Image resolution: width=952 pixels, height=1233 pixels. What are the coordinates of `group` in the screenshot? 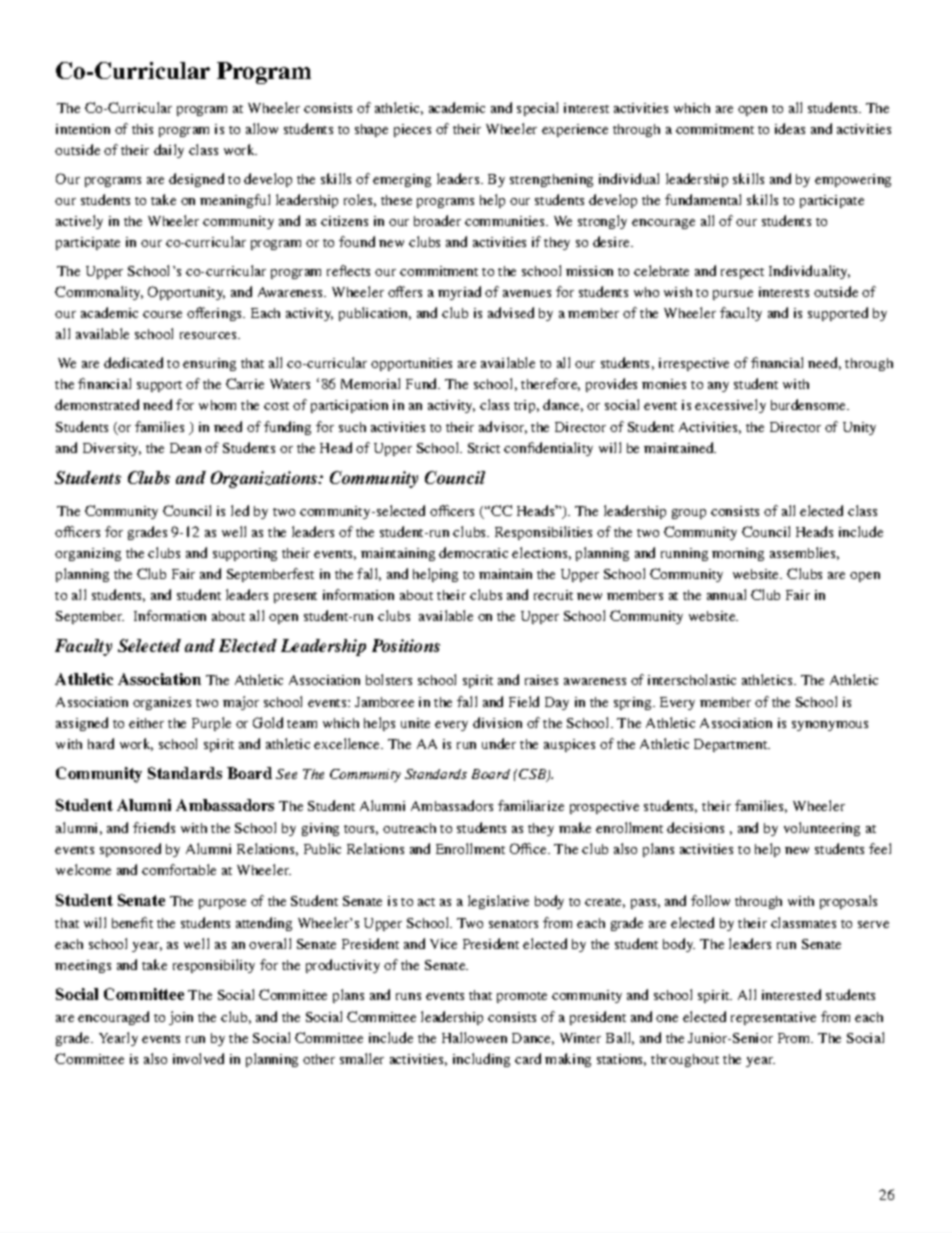 It's located at (689, 514).
